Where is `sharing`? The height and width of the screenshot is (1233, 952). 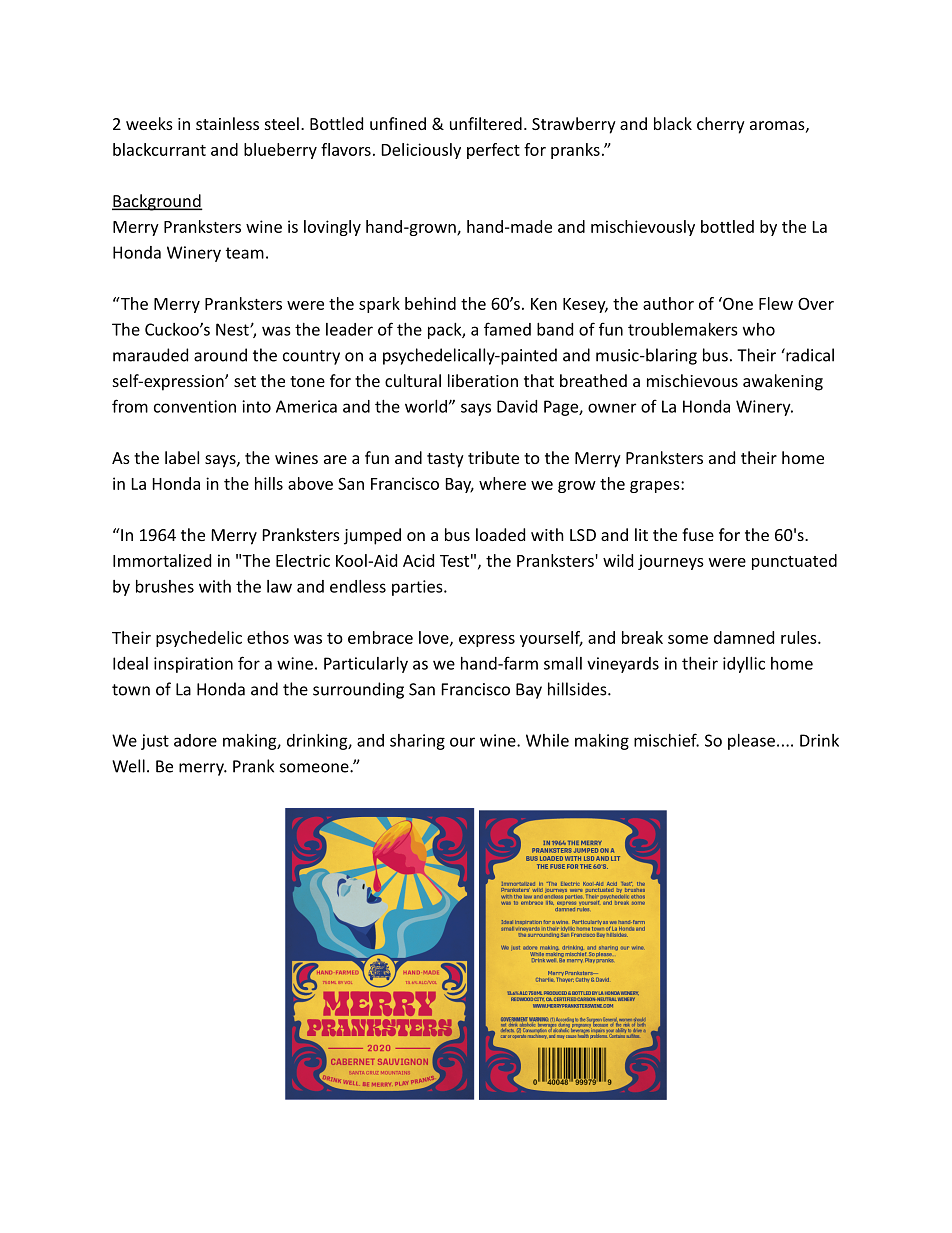
sharing is located at coordinates (417, 742).
